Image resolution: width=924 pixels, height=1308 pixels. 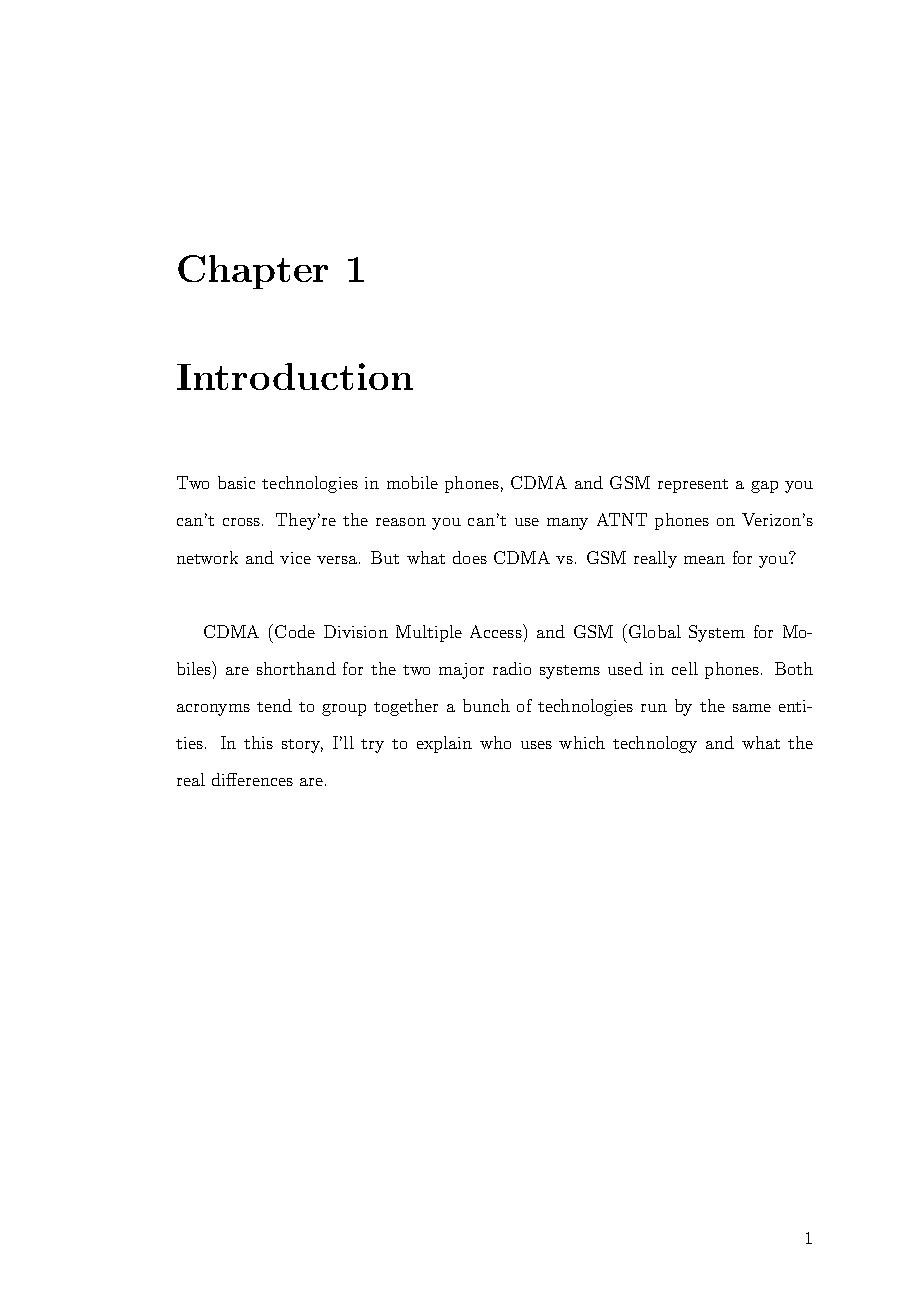 What do you see at coordinates (236, 482) in the screenshot?
I see `basic` at bounding box center [236, 482].
